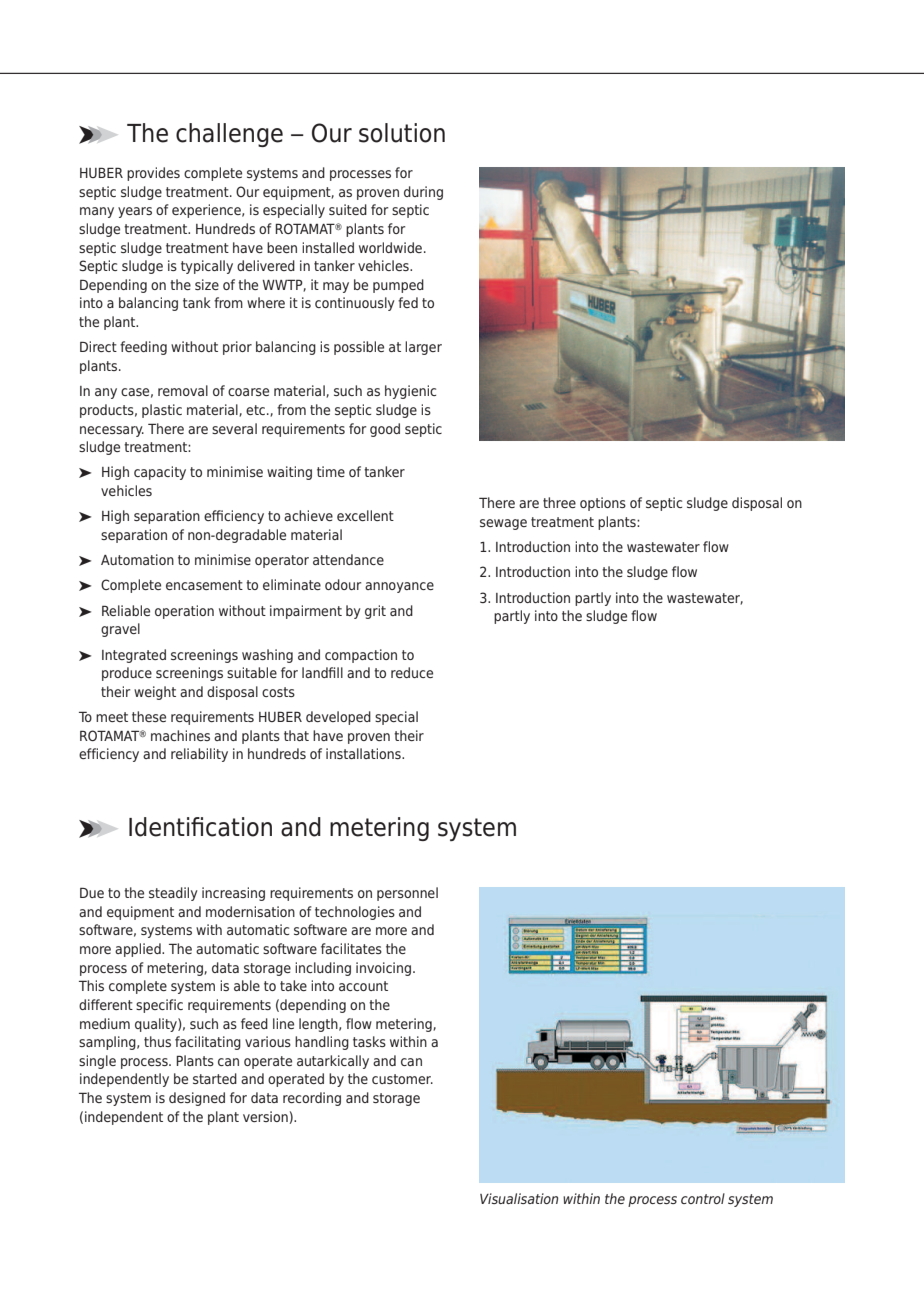  Describe the element at coordinates (603, 504) in the page. I see `options` at that location.
